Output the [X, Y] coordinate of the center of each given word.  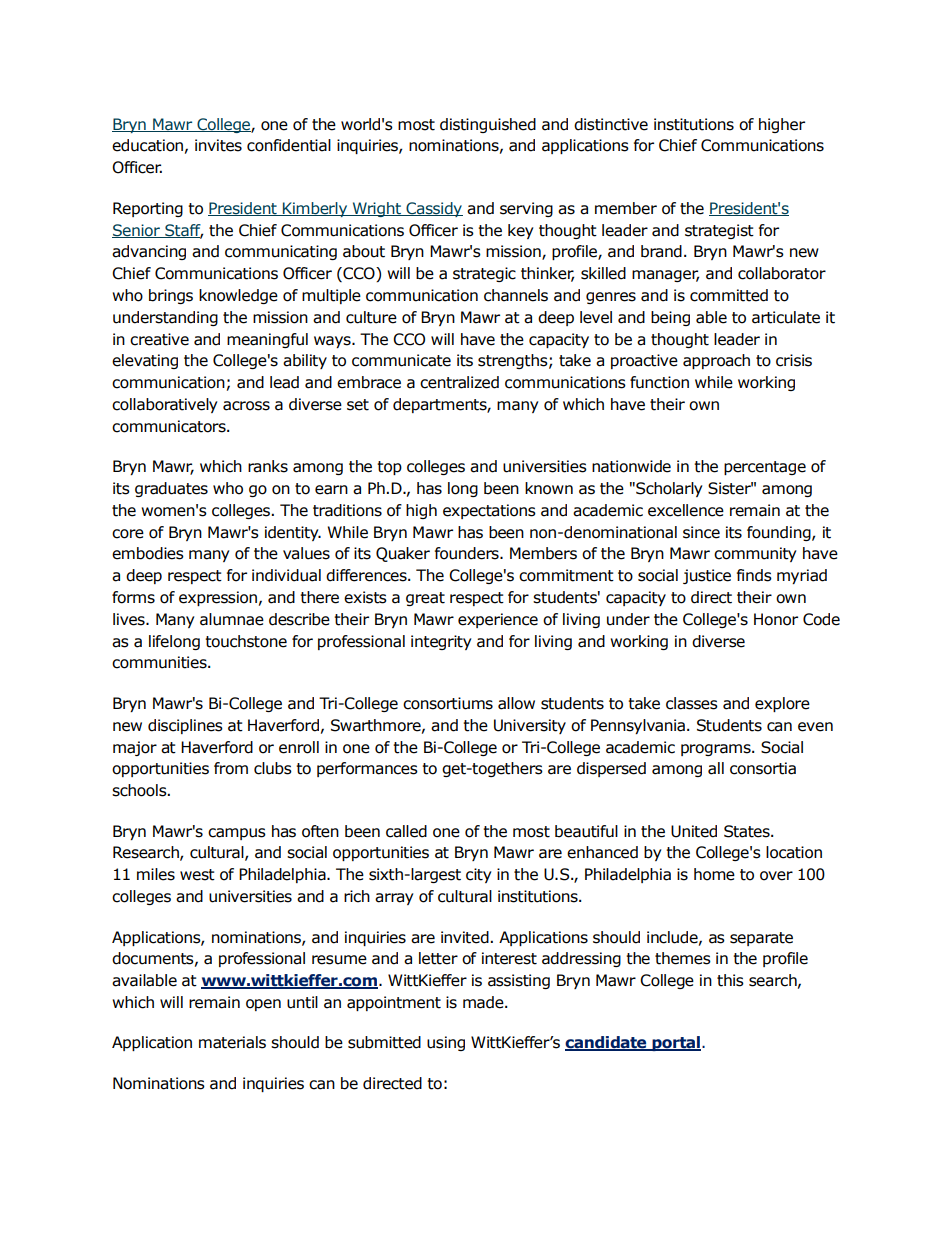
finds [754, 575]
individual [286, 575]
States [748, 831]
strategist [719, 231]
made [484, 1002]
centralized [459, 382]
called [406, 831]
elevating [145, 361]
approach [716, 361]
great [425, 599]
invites [218, 145]
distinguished [488, 125]
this [730, 980]
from [231, 768]
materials [232, 1042]
